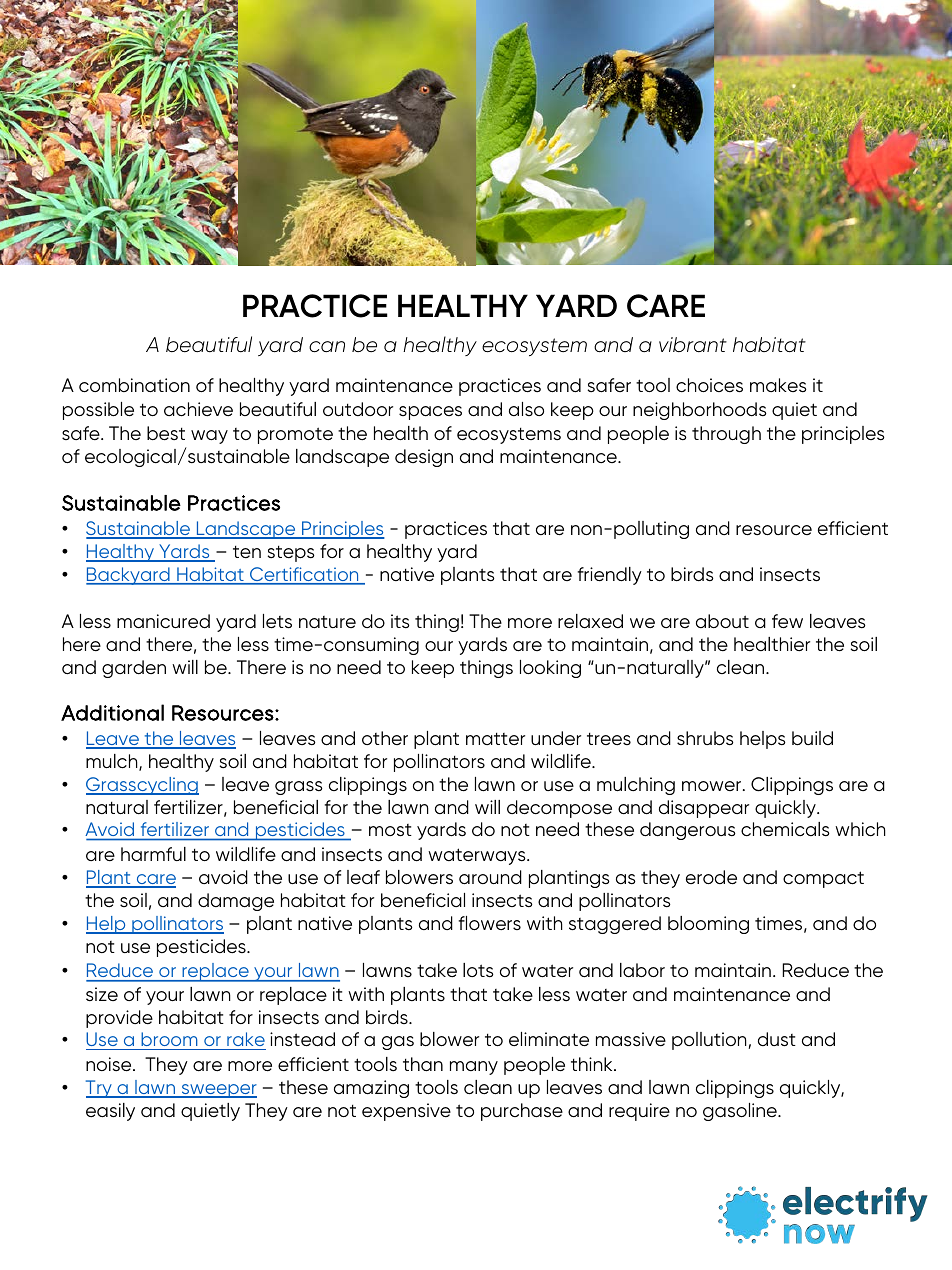 The height and width of the screenshot is (1270, 952). What do you see at coordinates (153, 854) in the screenshot?
I see `harmful` at bounding box center [153, 854].
